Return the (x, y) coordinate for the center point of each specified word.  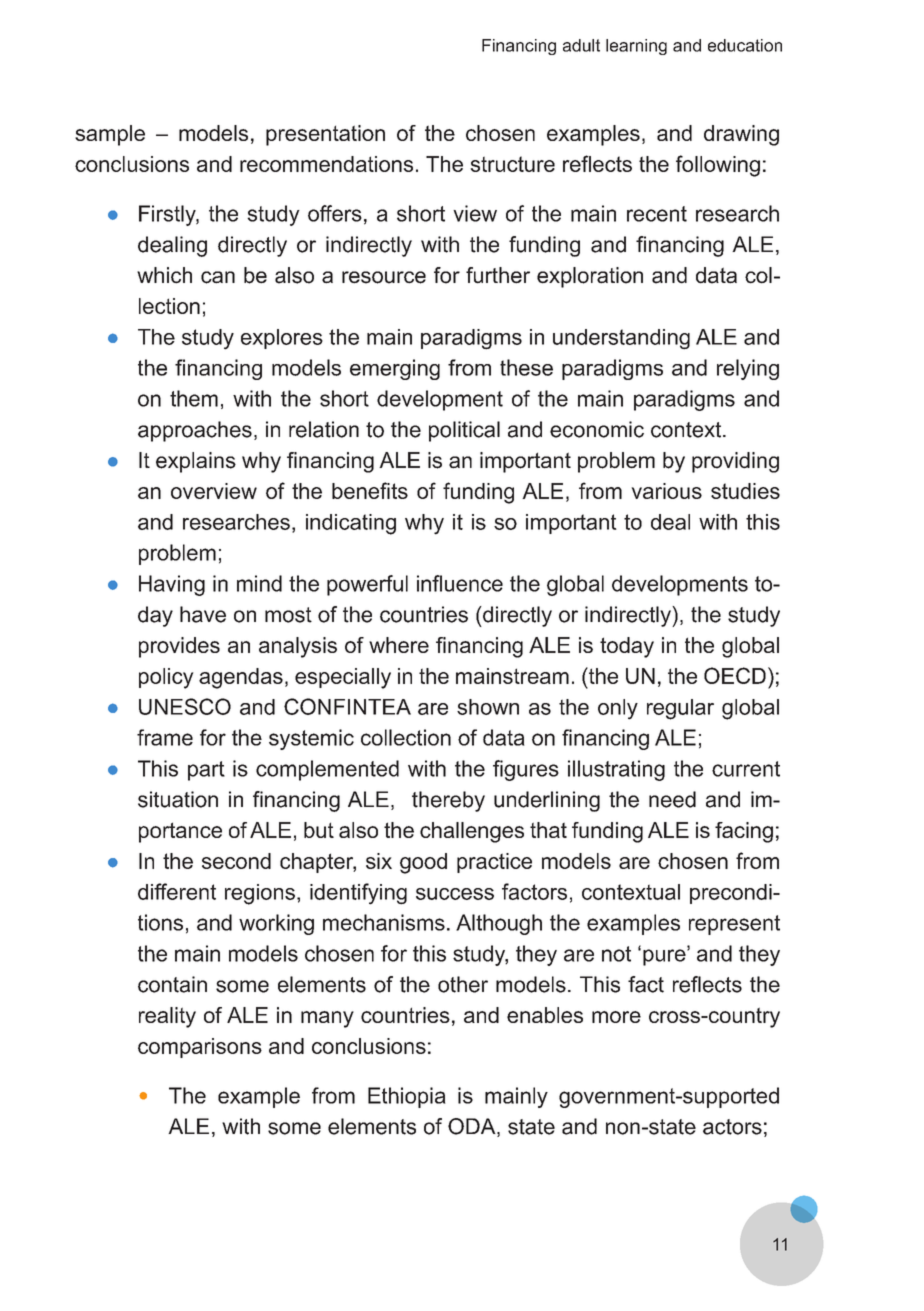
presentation (325, 135)
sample (110, 135)
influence (460, 583)
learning (636, 47)
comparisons (200, 1048)
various (666, 491)
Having (172, 585)
